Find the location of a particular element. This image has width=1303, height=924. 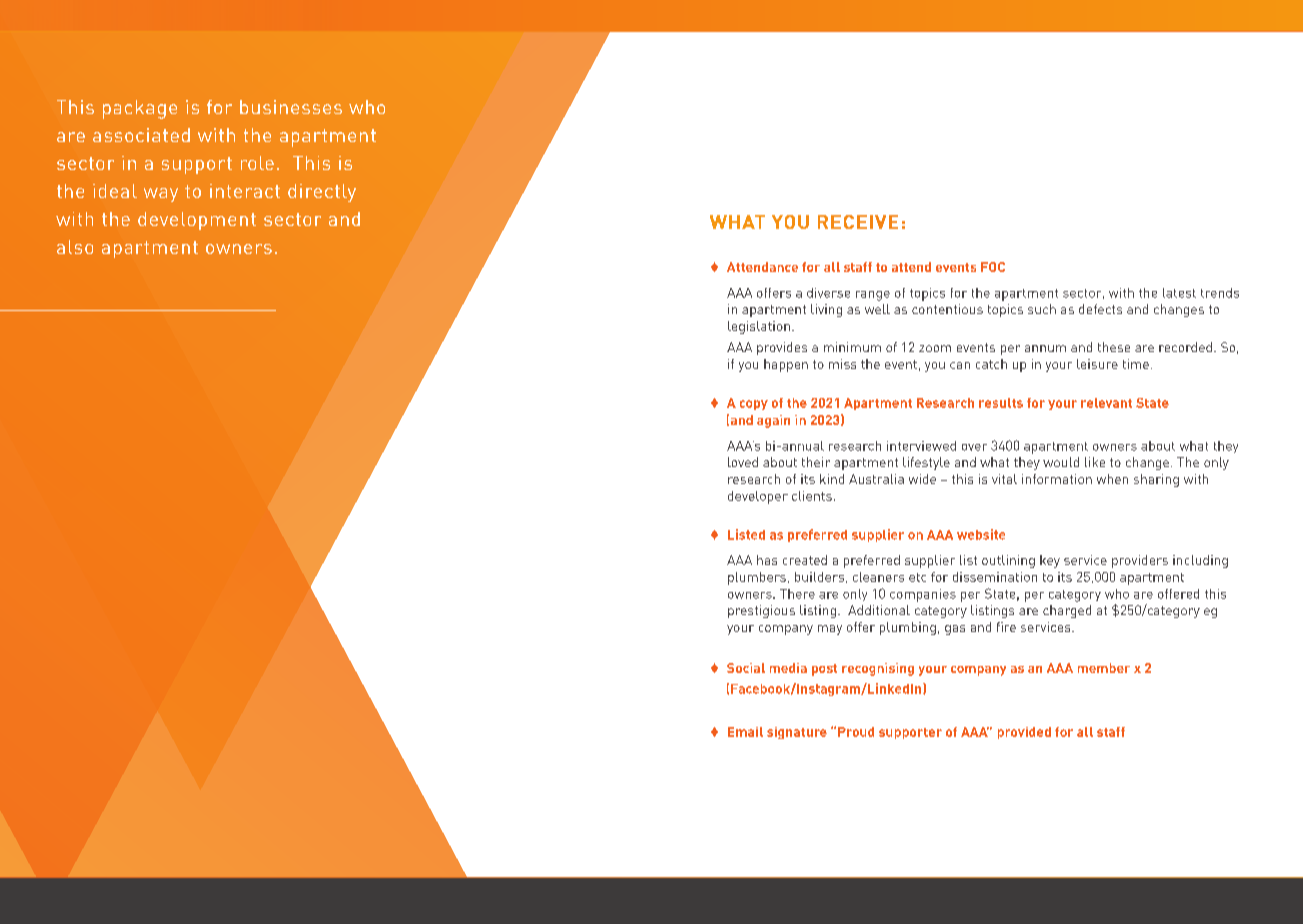

RECEIVE is located at coordinates (858, 222).
